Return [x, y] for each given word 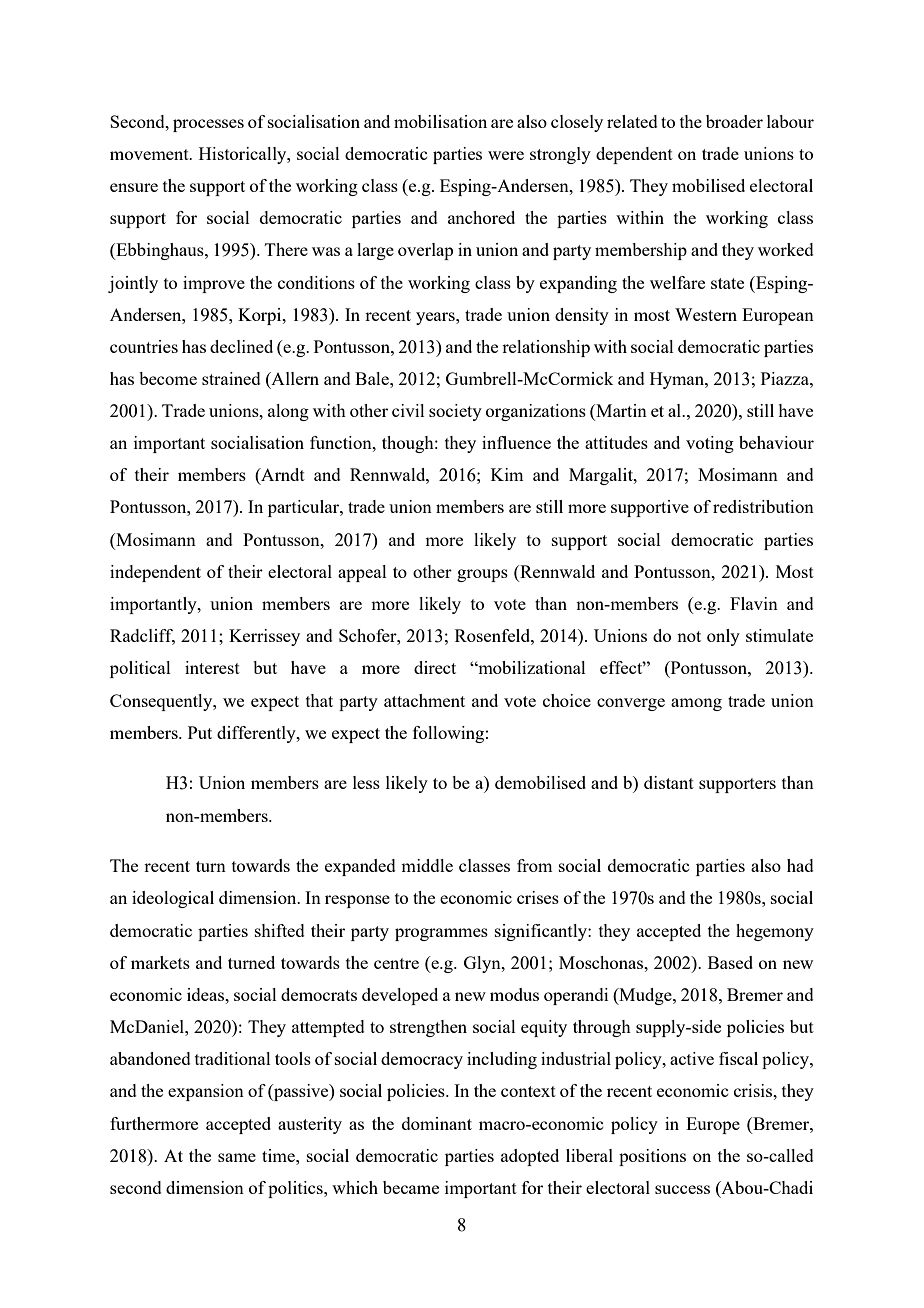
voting [710, 444]
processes [208, 125]
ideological [173, 899]
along [288, 412]
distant [669, 782]
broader [734, 121]
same [237, 1157]
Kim [507, 474]
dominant [437, 1123]
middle [427, 865]
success [682, 1189]
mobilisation [440, 121]
